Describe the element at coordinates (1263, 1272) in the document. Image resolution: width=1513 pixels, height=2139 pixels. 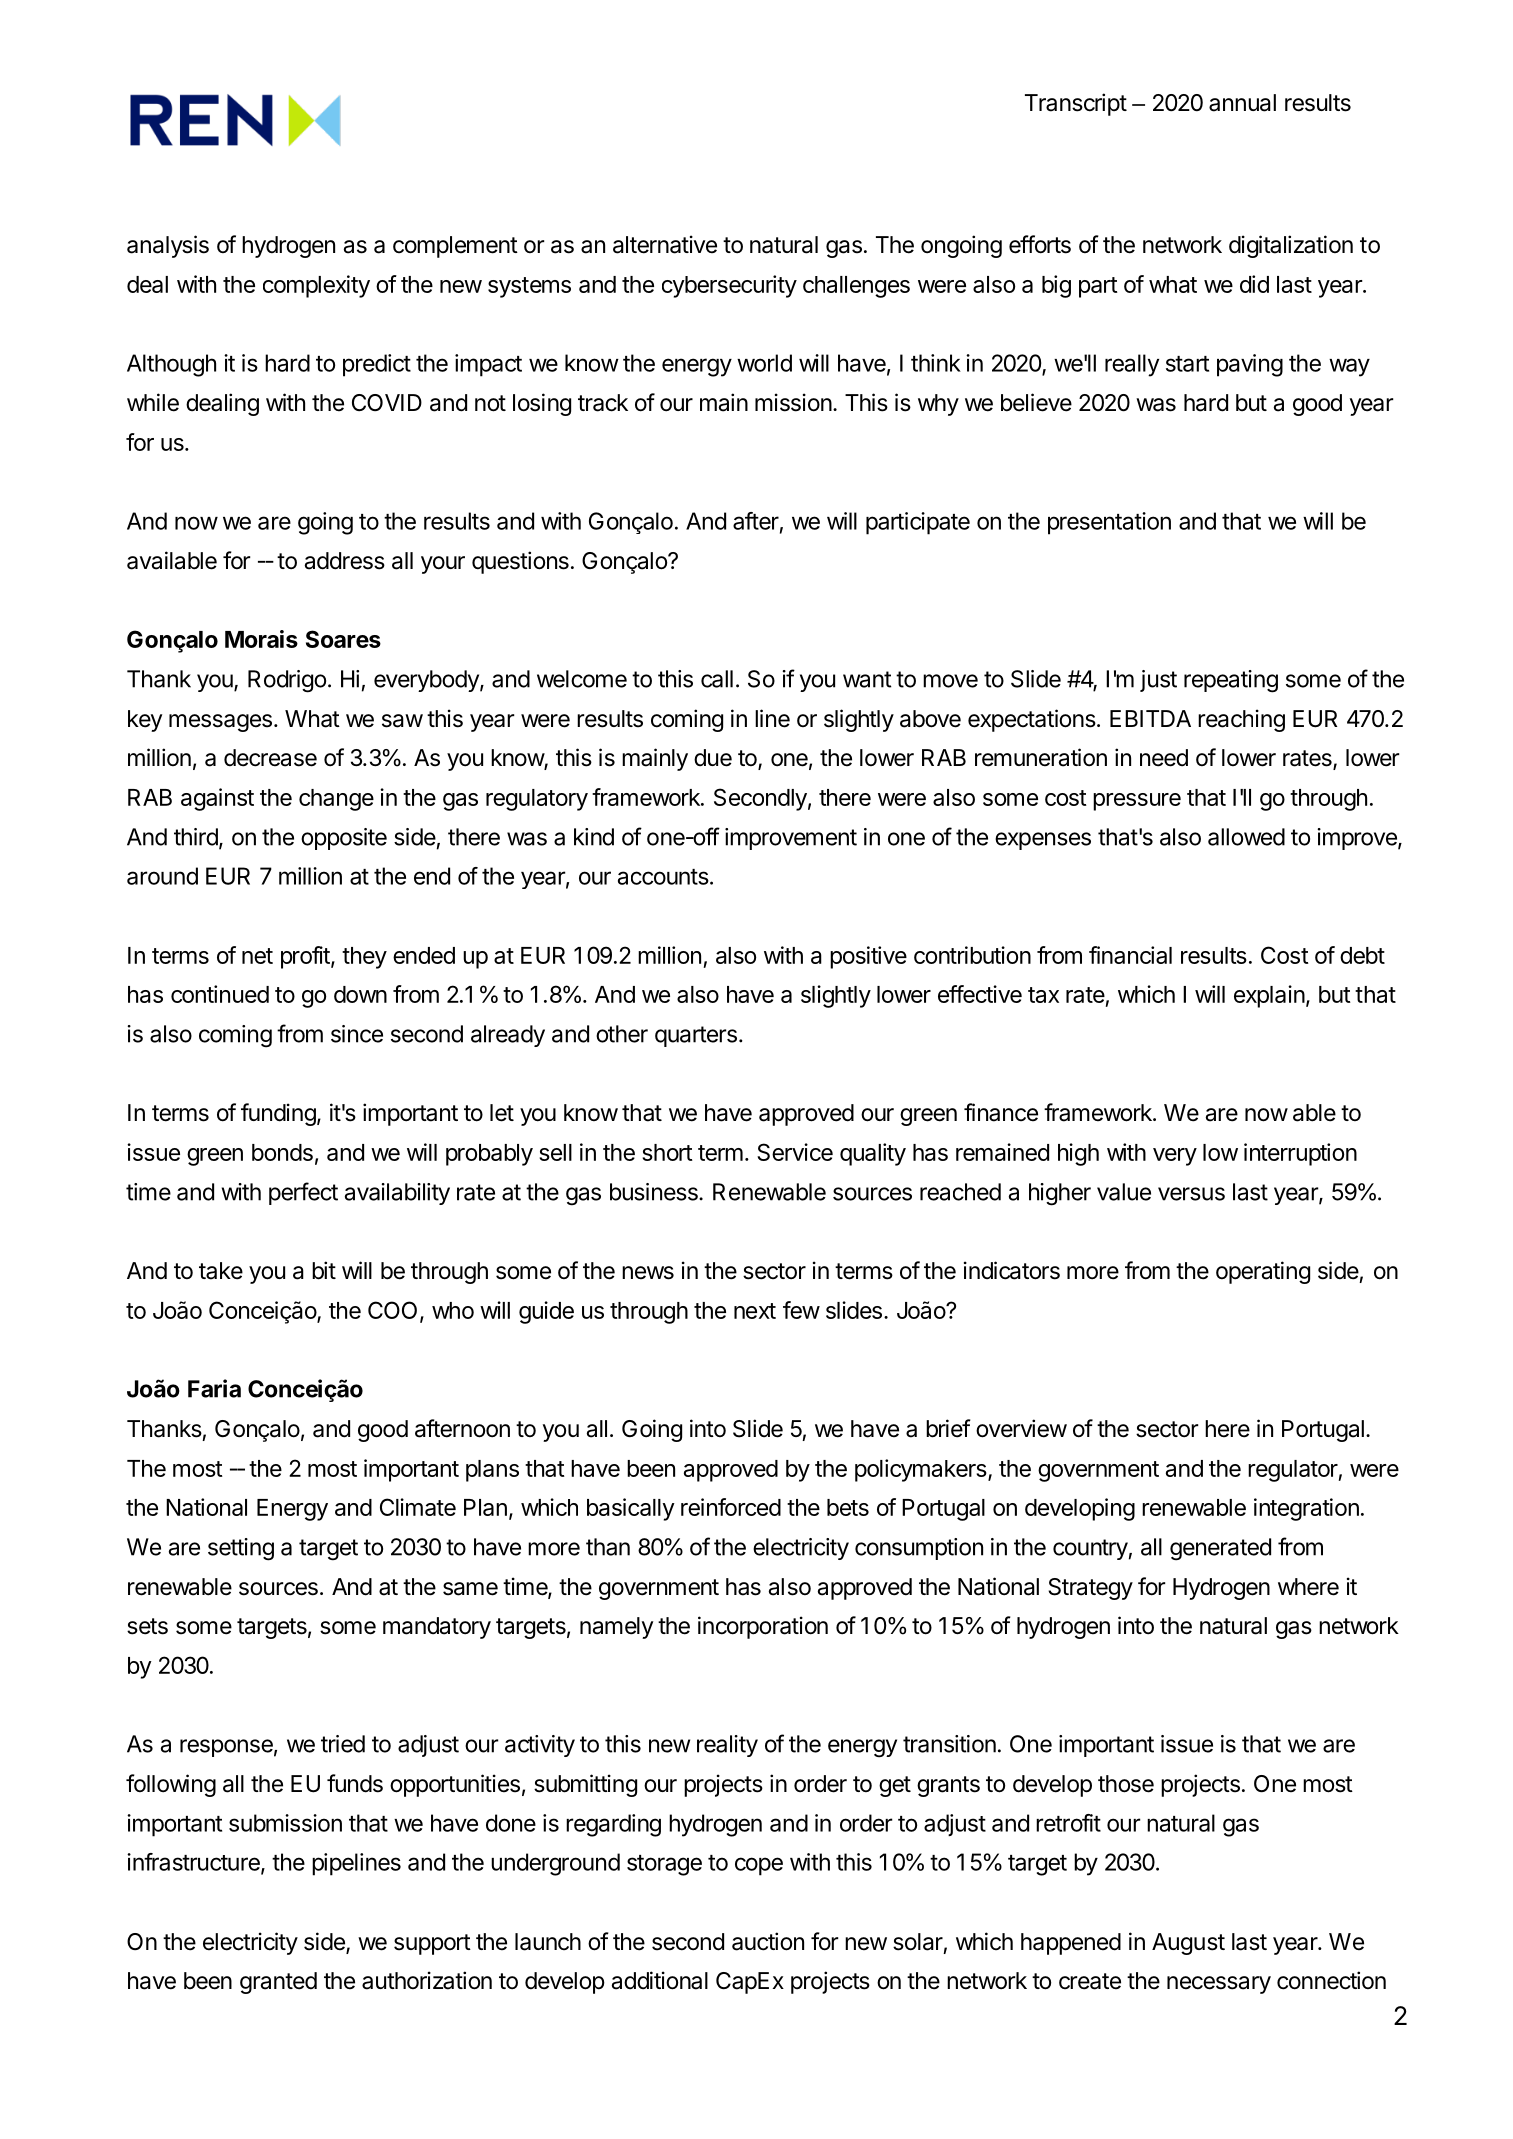
I see `operating` at that location.
